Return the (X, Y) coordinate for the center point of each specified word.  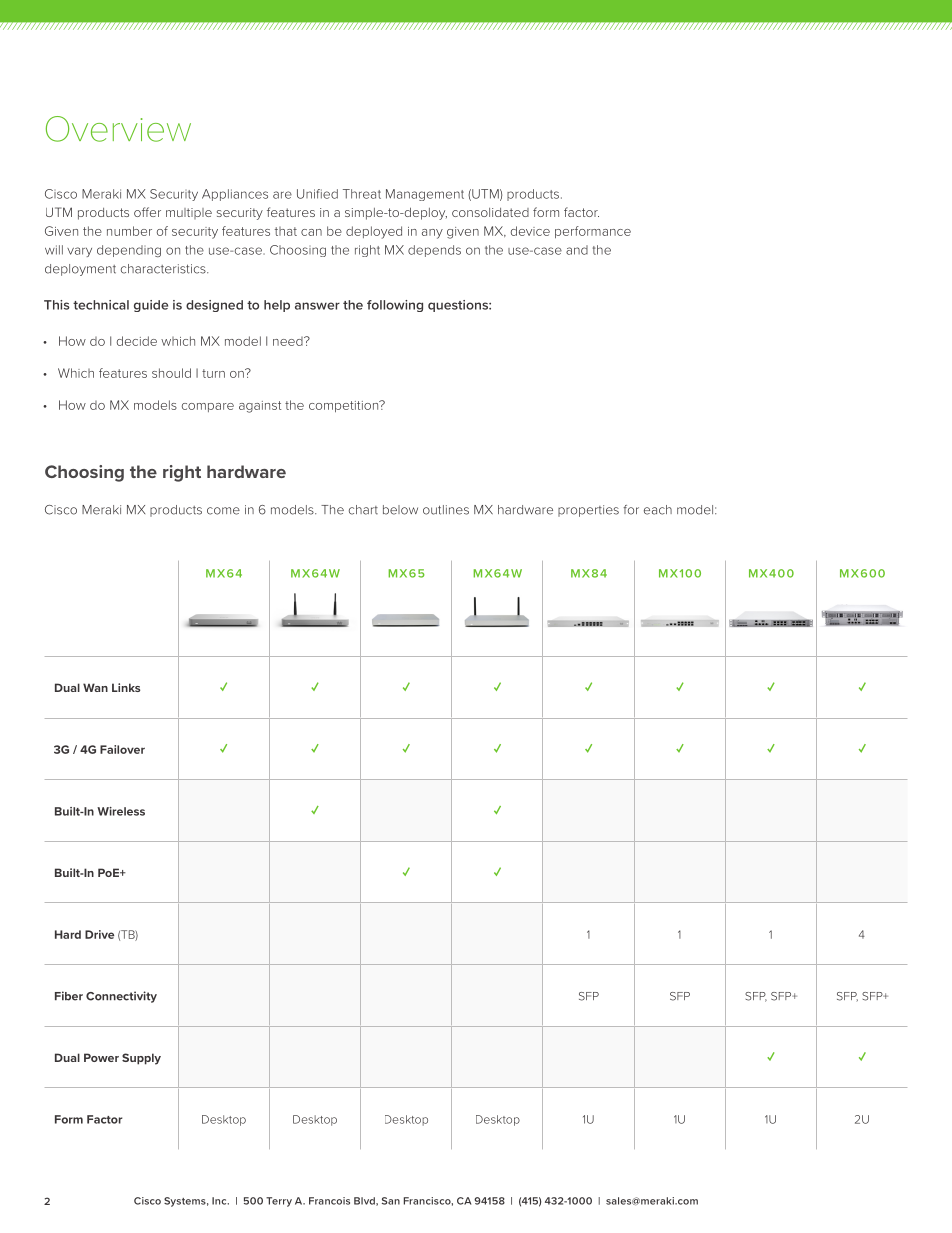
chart (363, 510)
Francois (329, 1201)
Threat (362, 194)
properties (588, 511)
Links (126, 687)
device (530, 231)
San (391, 1201)
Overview (118, 129)
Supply (141, 1059)
